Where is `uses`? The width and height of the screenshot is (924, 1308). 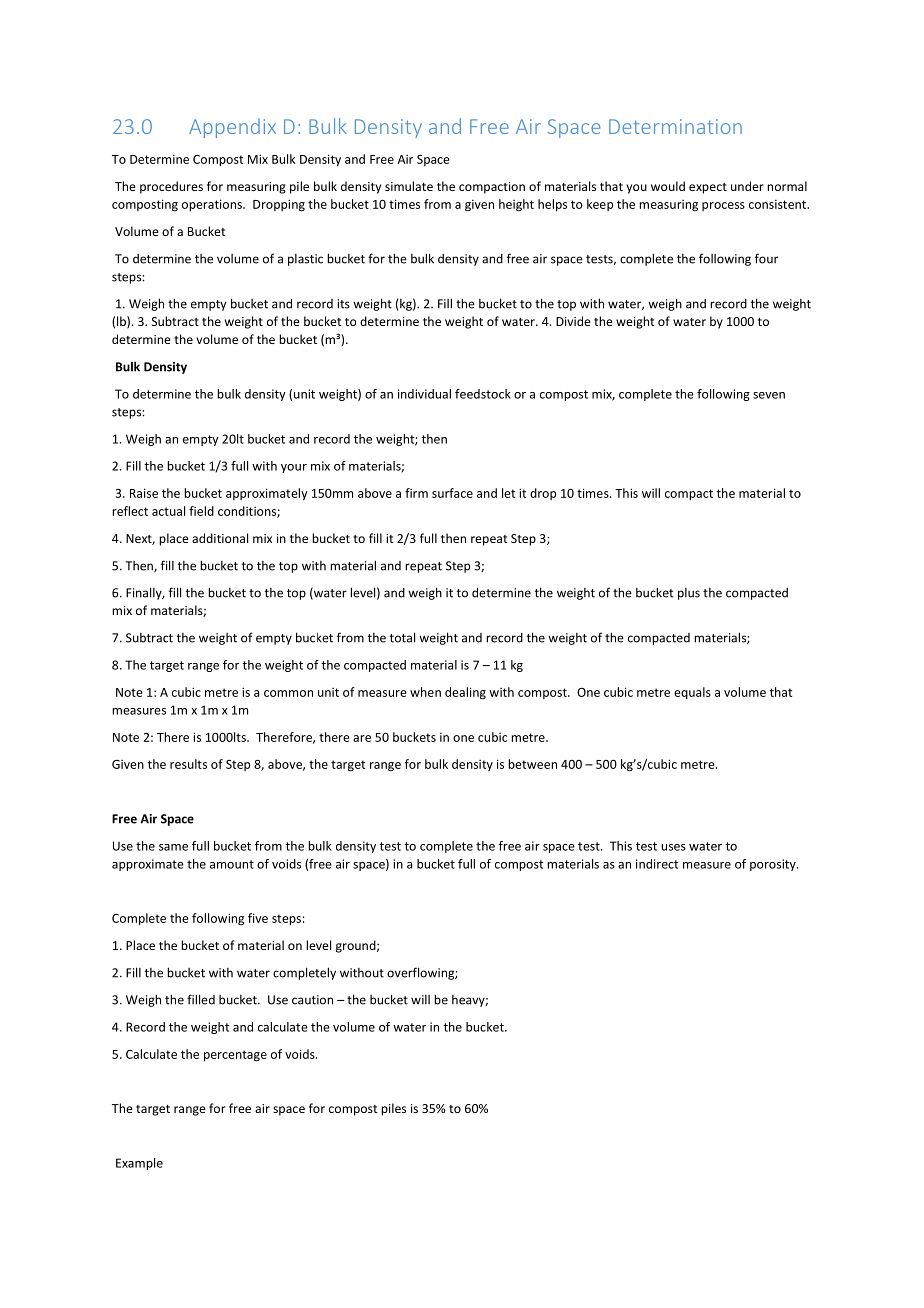
uses is located at coordinates (673, 847).
